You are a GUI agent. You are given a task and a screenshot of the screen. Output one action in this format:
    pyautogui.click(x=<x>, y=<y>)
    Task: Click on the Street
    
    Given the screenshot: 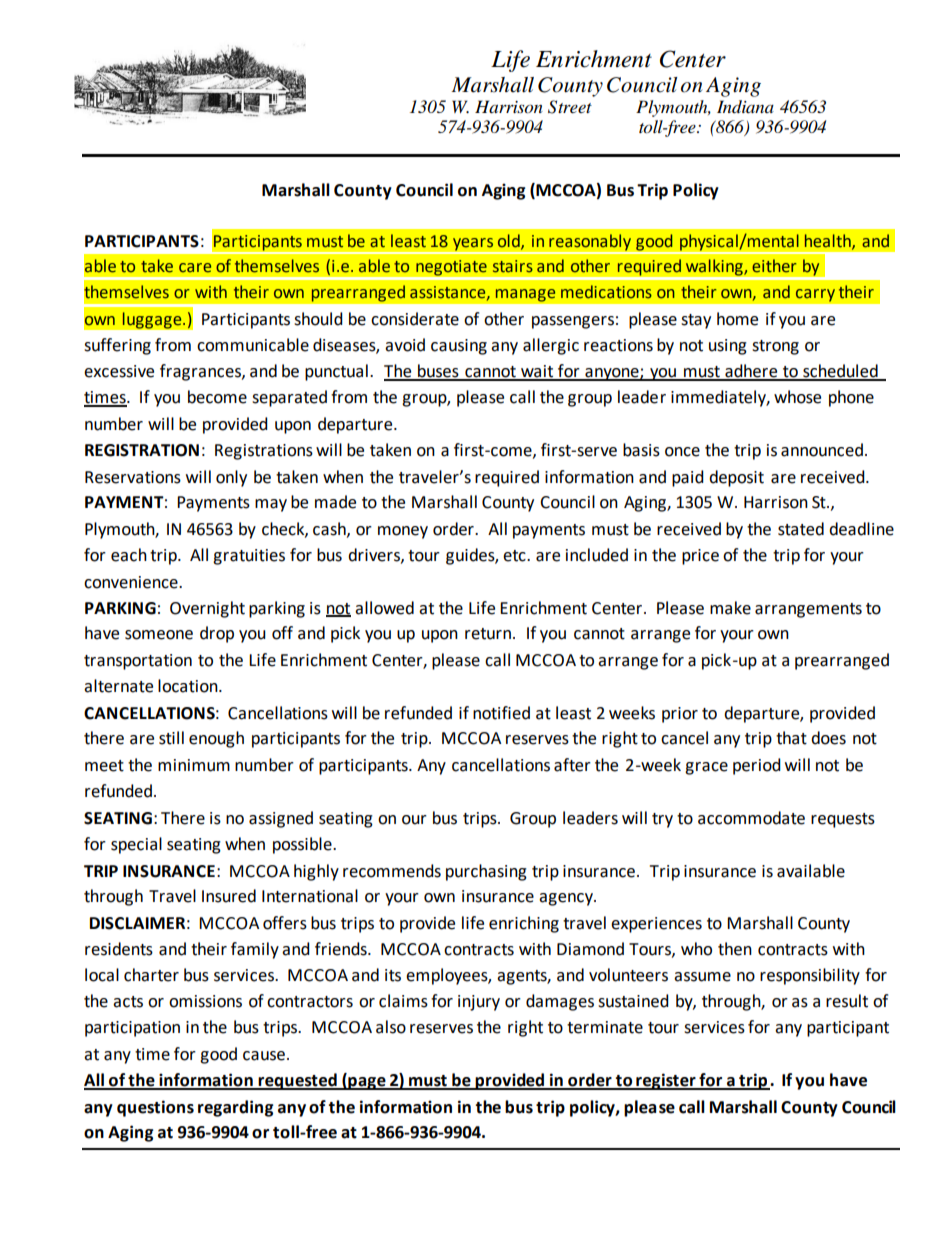 What is the action you would take?
    pyautogui.click(x=570, y=107)
